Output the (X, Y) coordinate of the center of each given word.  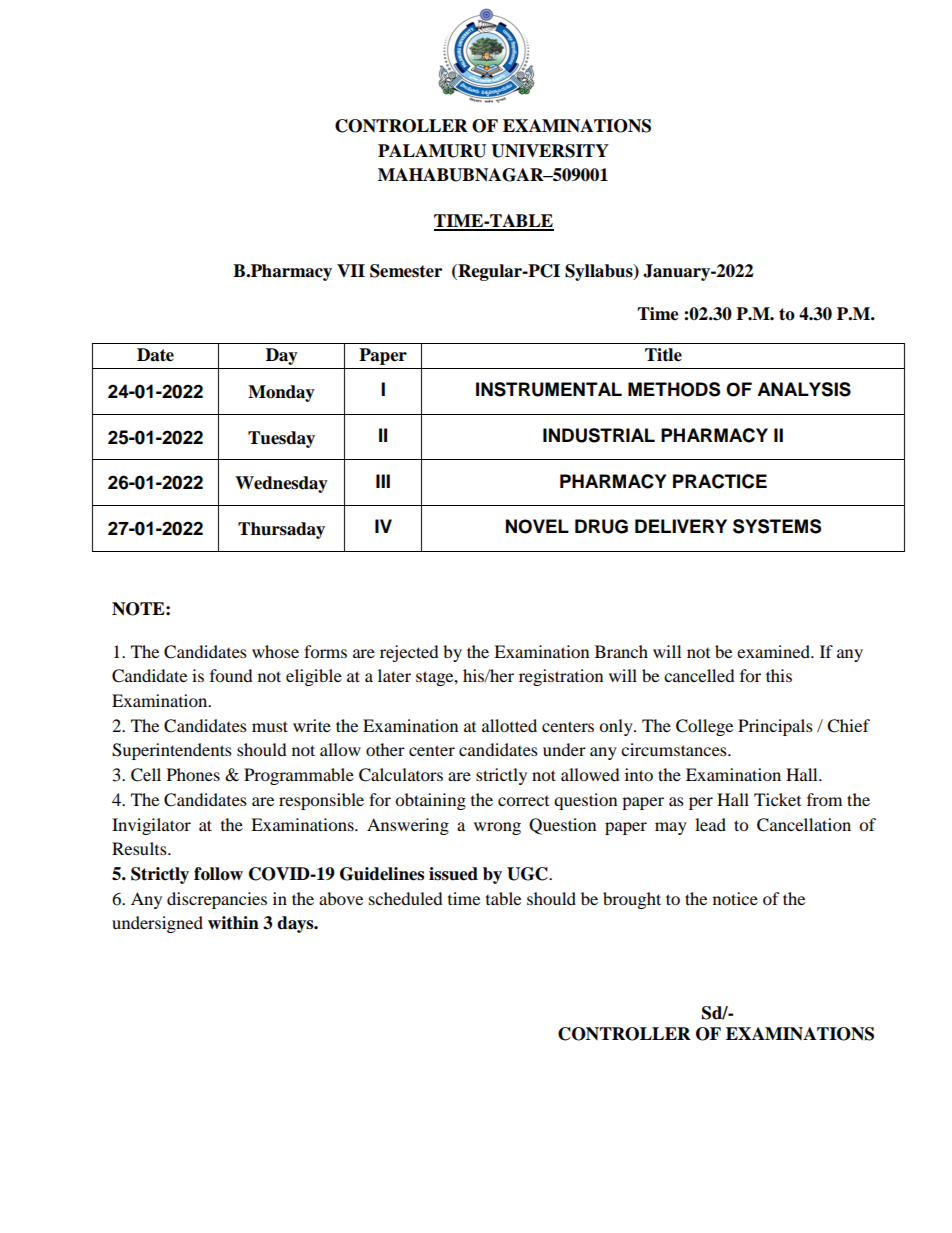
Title (663, 355)
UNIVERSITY (550, 151)
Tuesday (281, 439)
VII (351, 270)
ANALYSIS (804, 389)
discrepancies (217, 900)
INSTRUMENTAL (549, 389)
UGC (528, 874)
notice (735, 898)
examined (774, 651)
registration (561, 677)
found (231, 675)
